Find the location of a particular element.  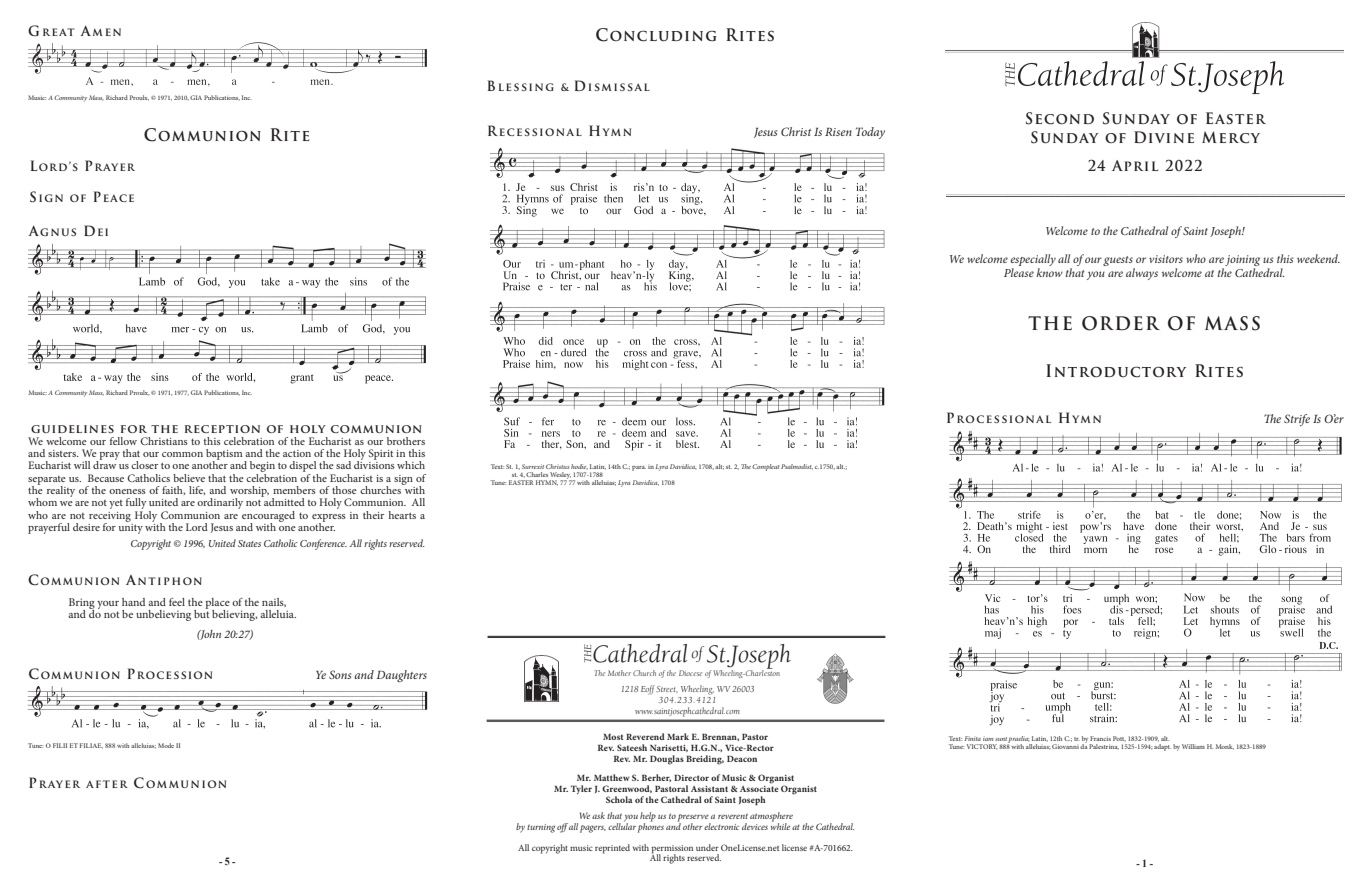

phones is located at coordinates (650, 827).
